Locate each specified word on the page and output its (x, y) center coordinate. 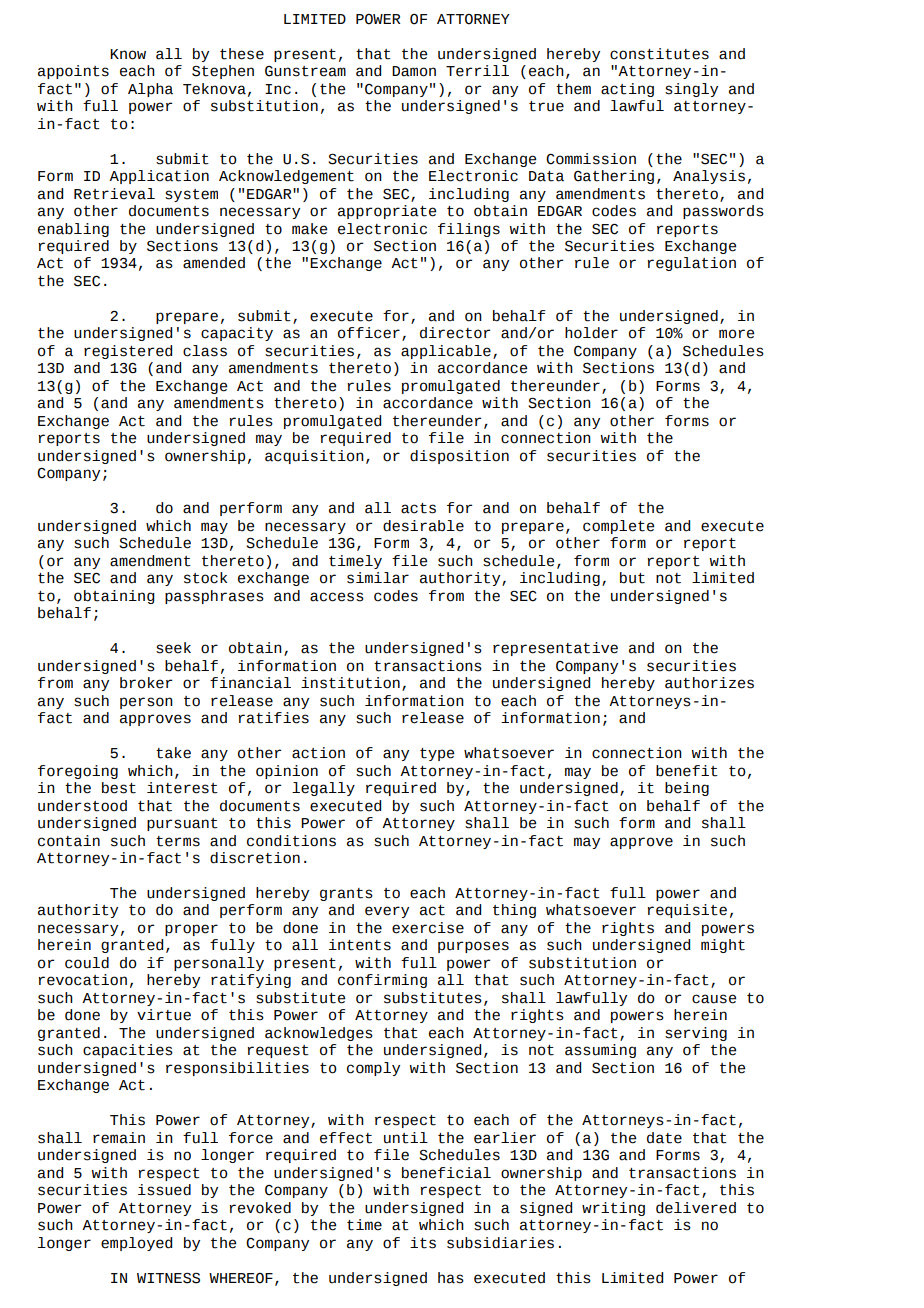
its (423, 1243)
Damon (414, 71)
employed (136, 1244)
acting (627, 90)
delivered (696, 1208)
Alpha (150, 90)
